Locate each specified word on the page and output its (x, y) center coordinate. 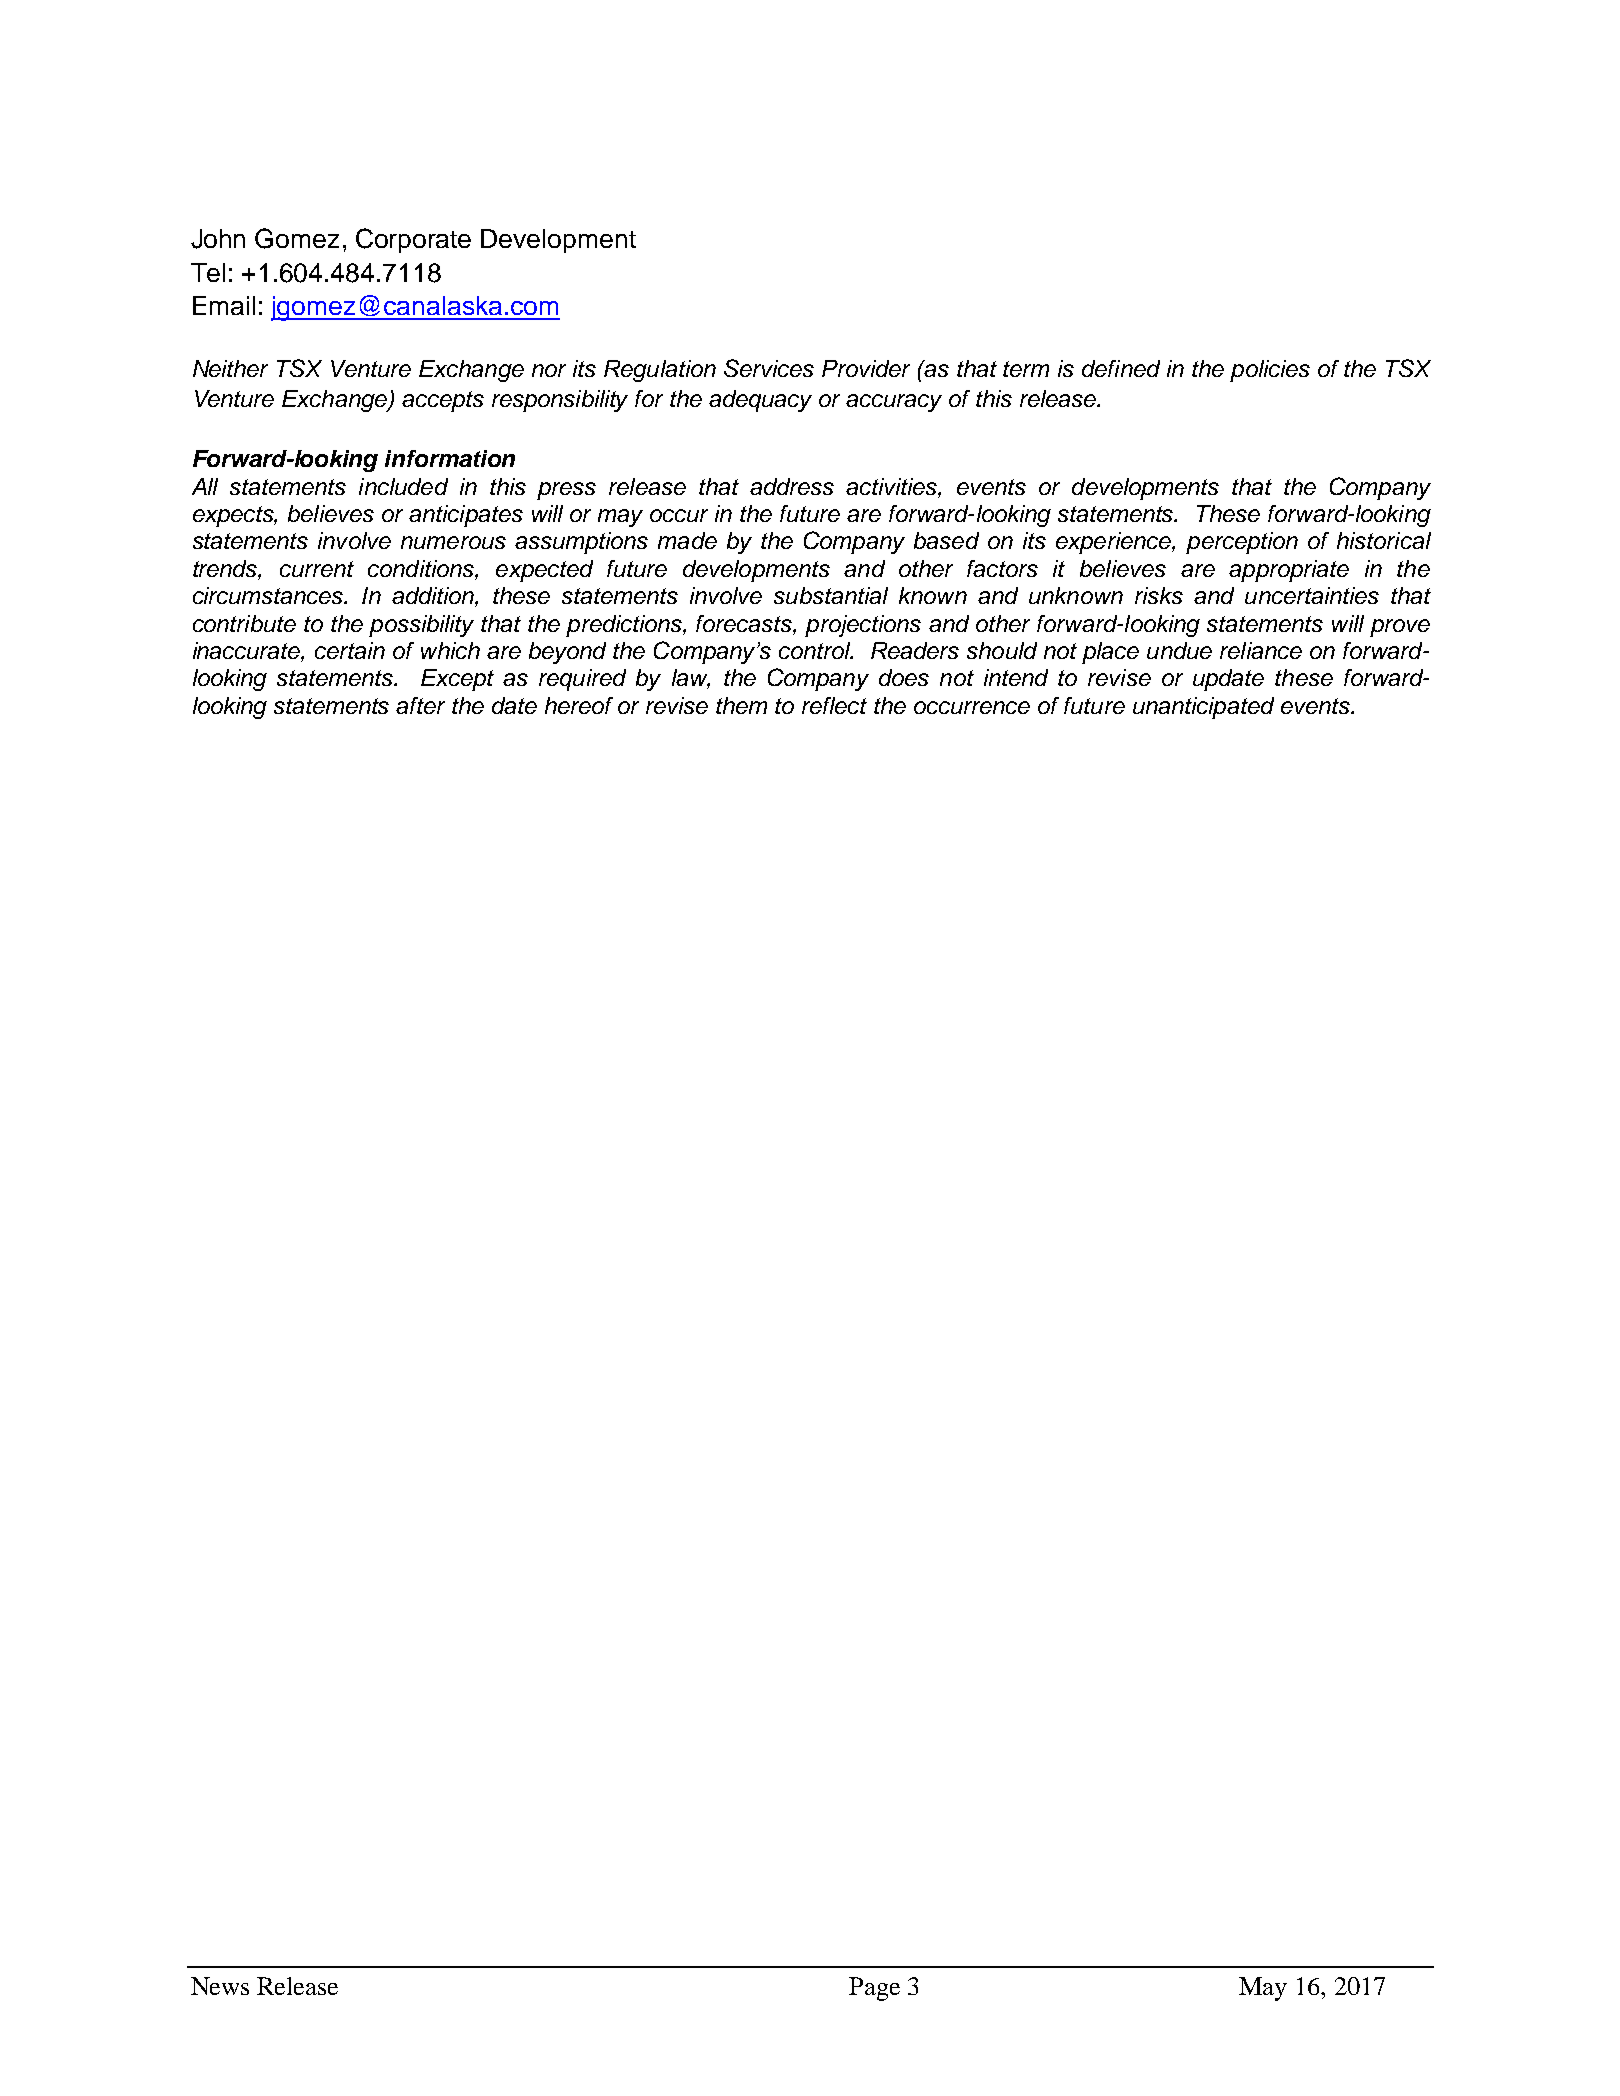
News (220, 1986)
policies (1270, 371)
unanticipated (1203, 708)
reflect (834, 705)
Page (874, 1989)
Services (769, 368)
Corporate (413, 240)
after (420, 705)
